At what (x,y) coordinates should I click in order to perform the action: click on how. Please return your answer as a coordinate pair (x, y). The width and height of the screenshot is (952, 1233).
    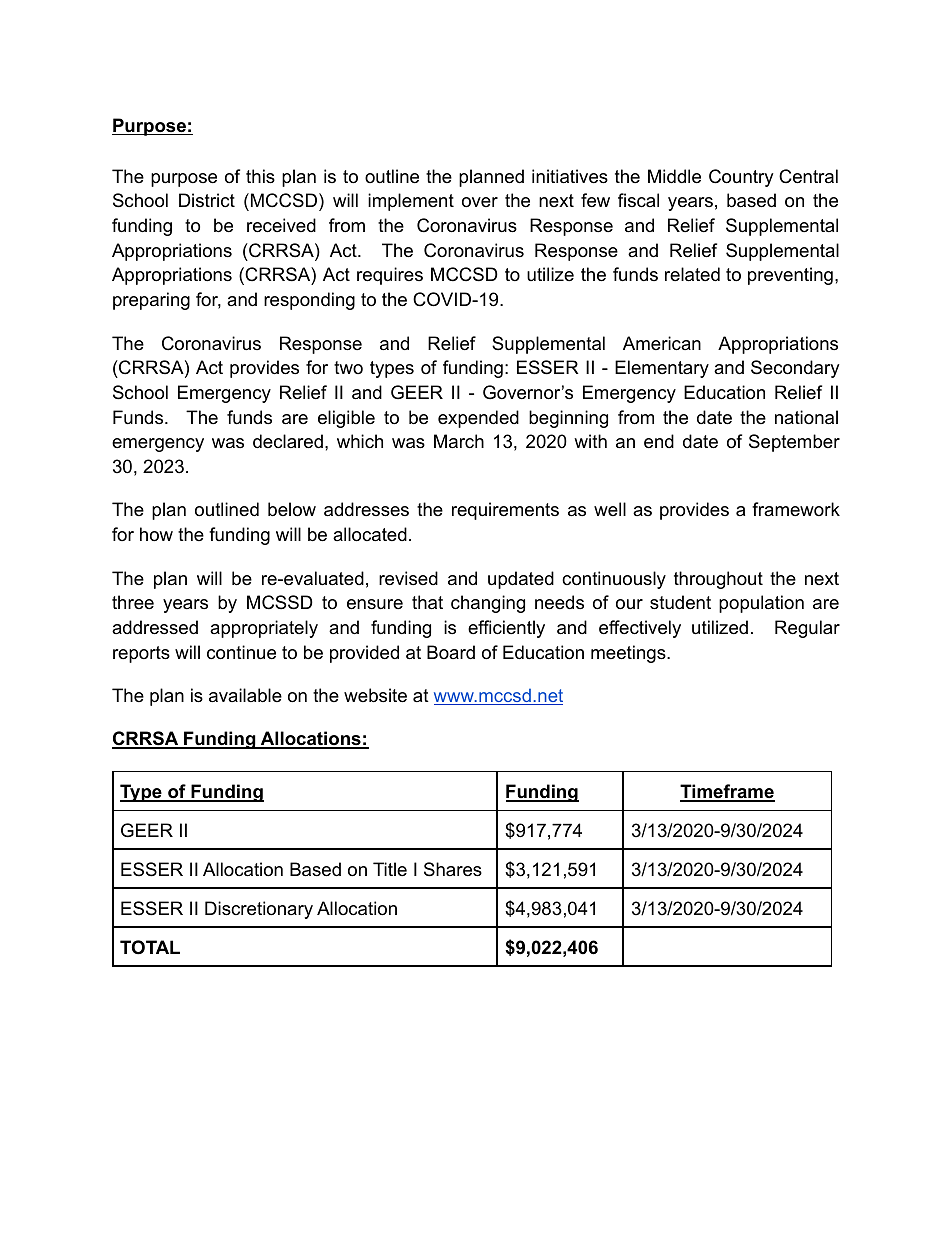
    Looking at the image, I should click on (156, 534).
